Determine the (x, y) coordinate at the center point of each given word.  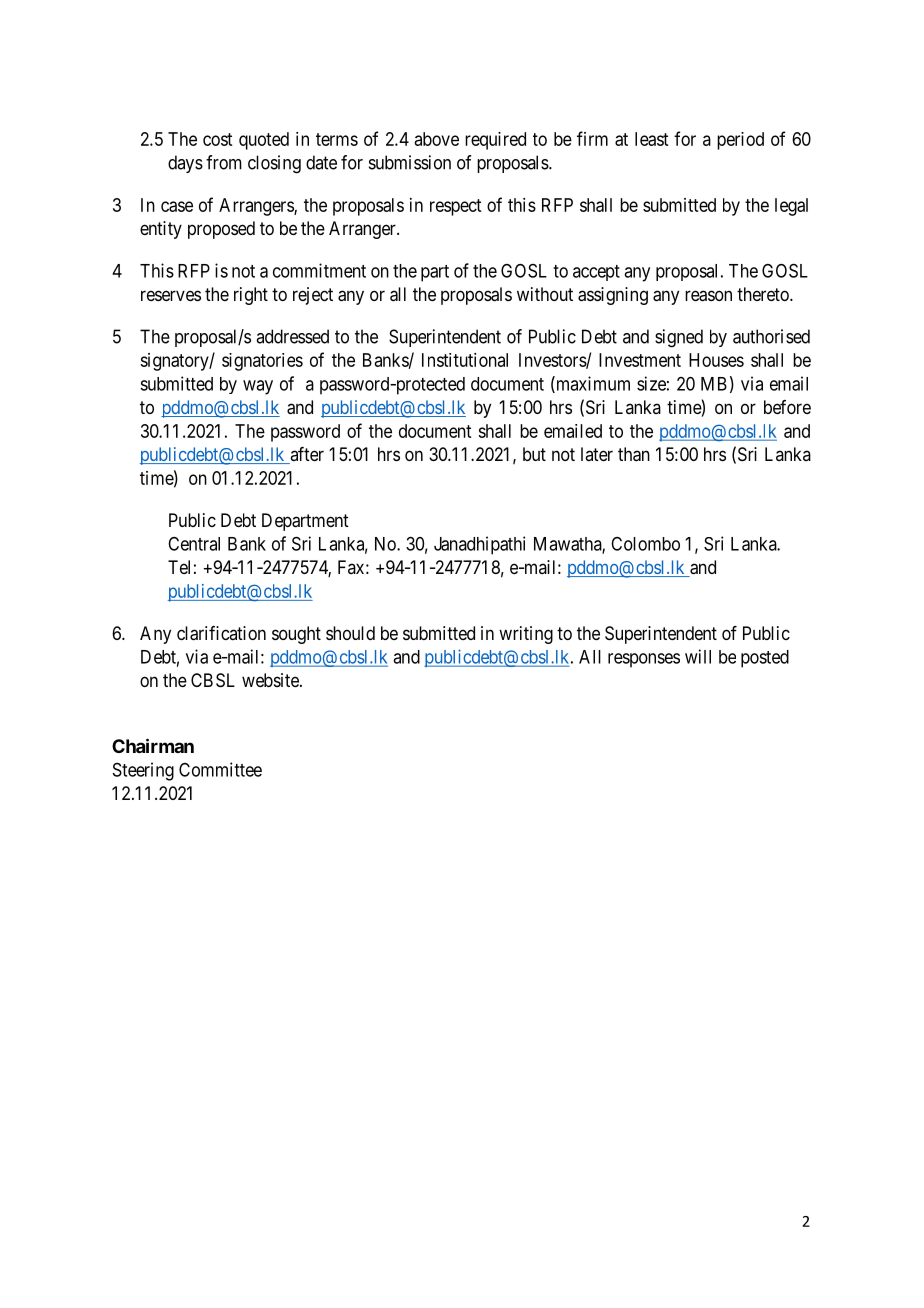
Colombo (645, 544)
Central (194, 544)
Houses (716, 360)
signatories (262, 362)
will (698, 656)
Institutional (465, 360)
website (271, 680)
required (495, 141)
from (224, 162)
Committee (220, 769)
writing (526, 635)
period (740, 141)
